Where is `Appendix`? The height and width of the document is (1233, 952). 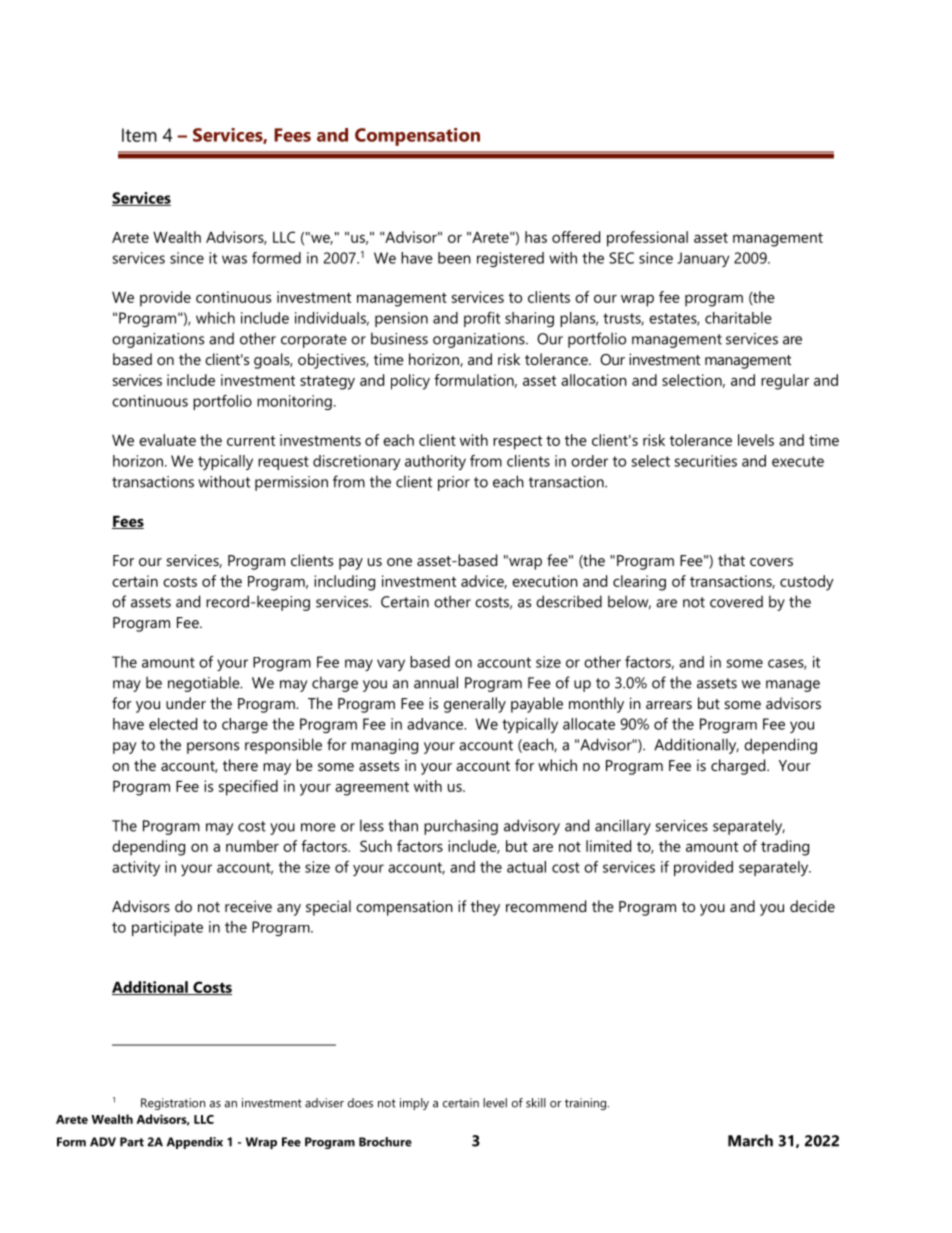
Appendix is located at coordinates (195, 1143).
